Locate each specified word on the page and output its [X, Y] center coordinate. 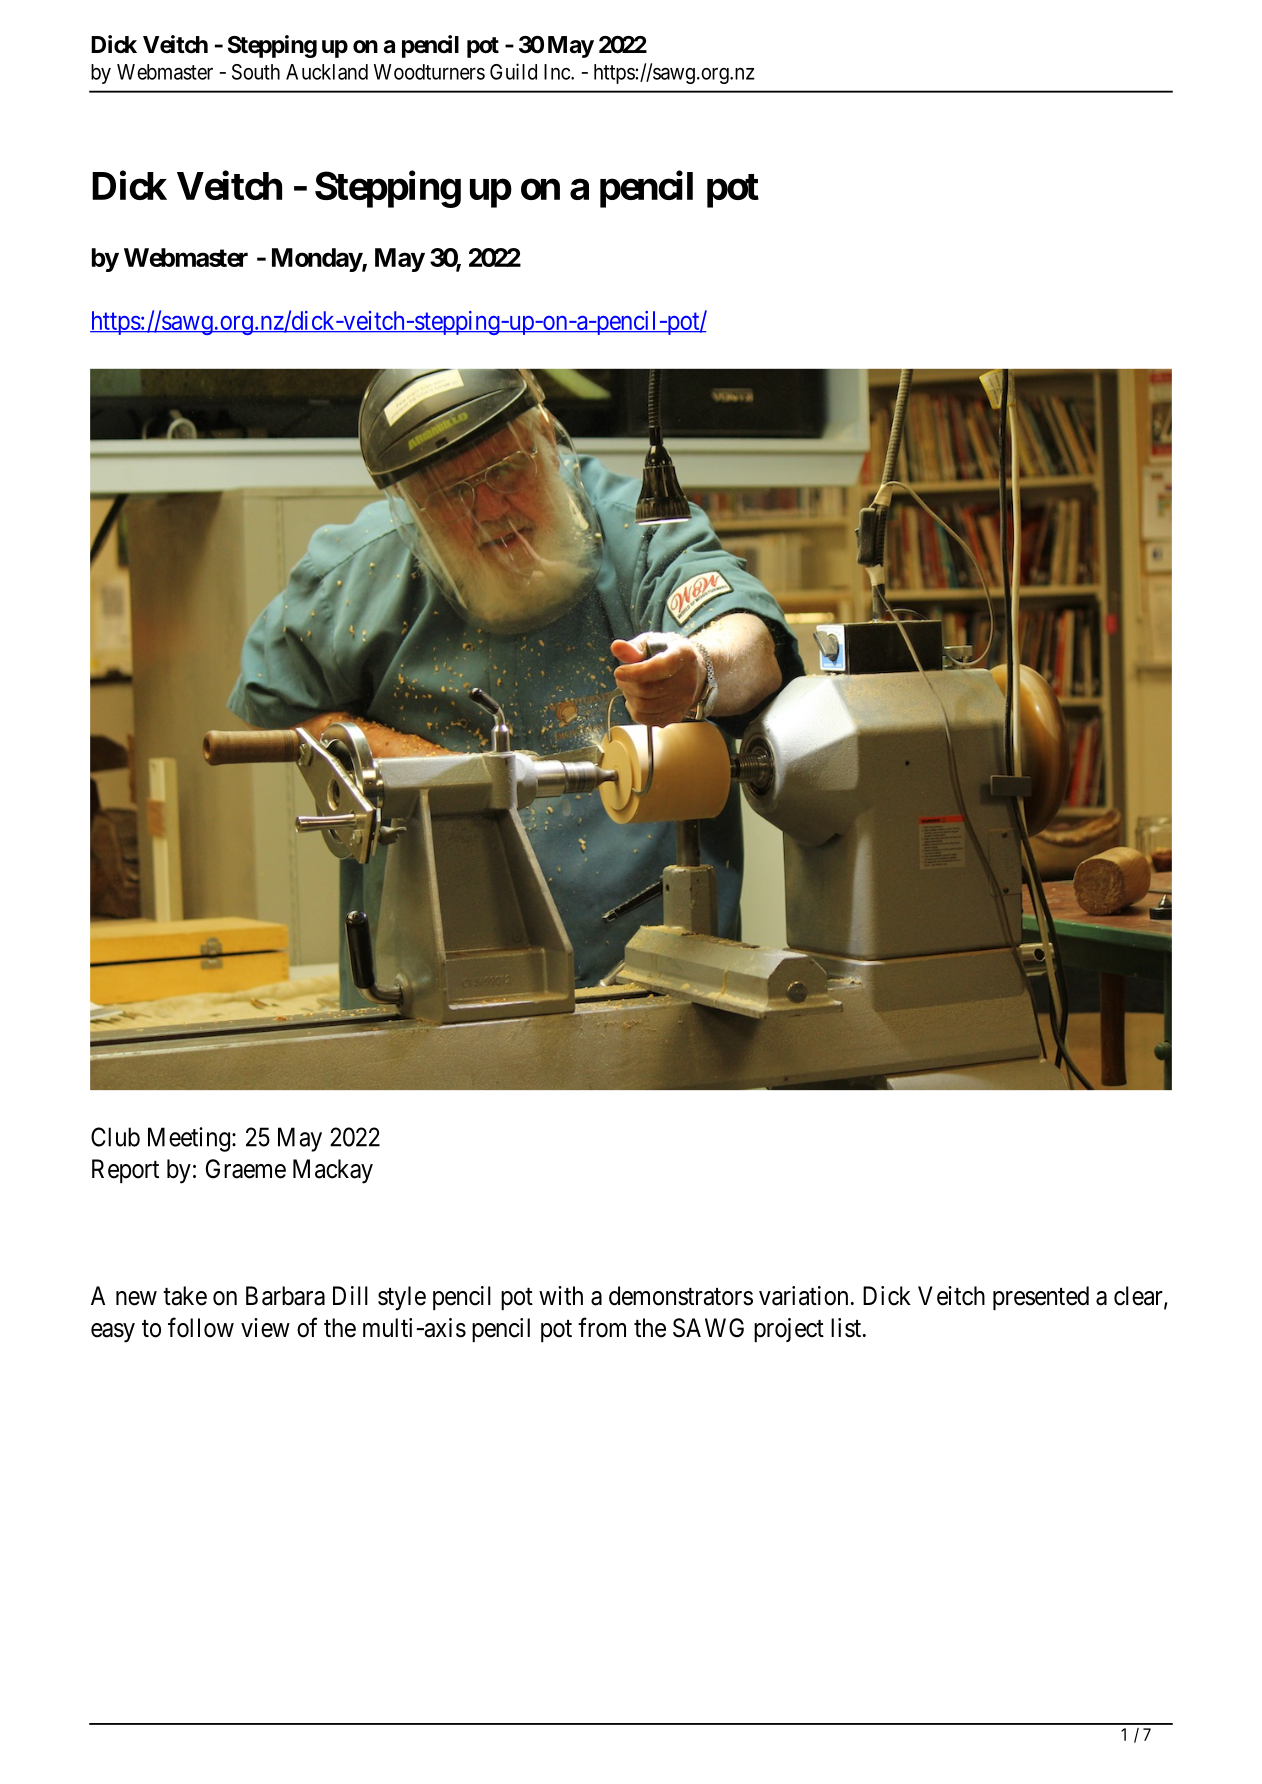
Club [115, 1137]
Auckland [327, 72]
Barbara [285, 1296]
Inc [558, 72]
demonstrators [681, 1296]
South [256, 72]
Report [125, 1171]
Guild [513, 71]
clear [1139, 1297]
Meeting [189, 1139]
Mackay [333, 1171]
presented [1041, 1298]
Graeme [246, 1169]
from [602, 1327]
